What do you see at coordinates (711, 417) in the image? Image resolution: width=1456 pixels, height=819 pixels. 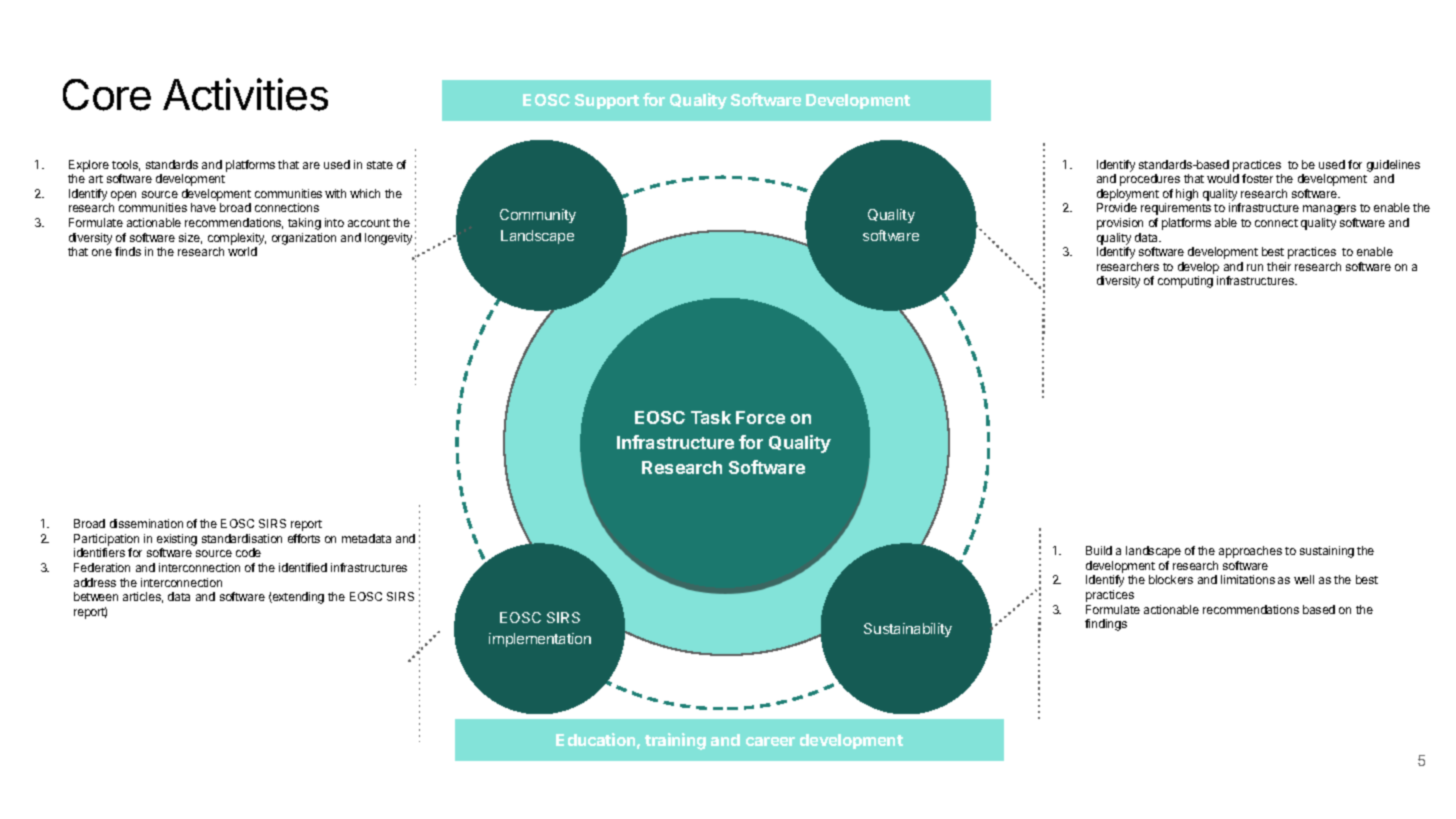 I see `Task` at bounding box center [711, 417].
